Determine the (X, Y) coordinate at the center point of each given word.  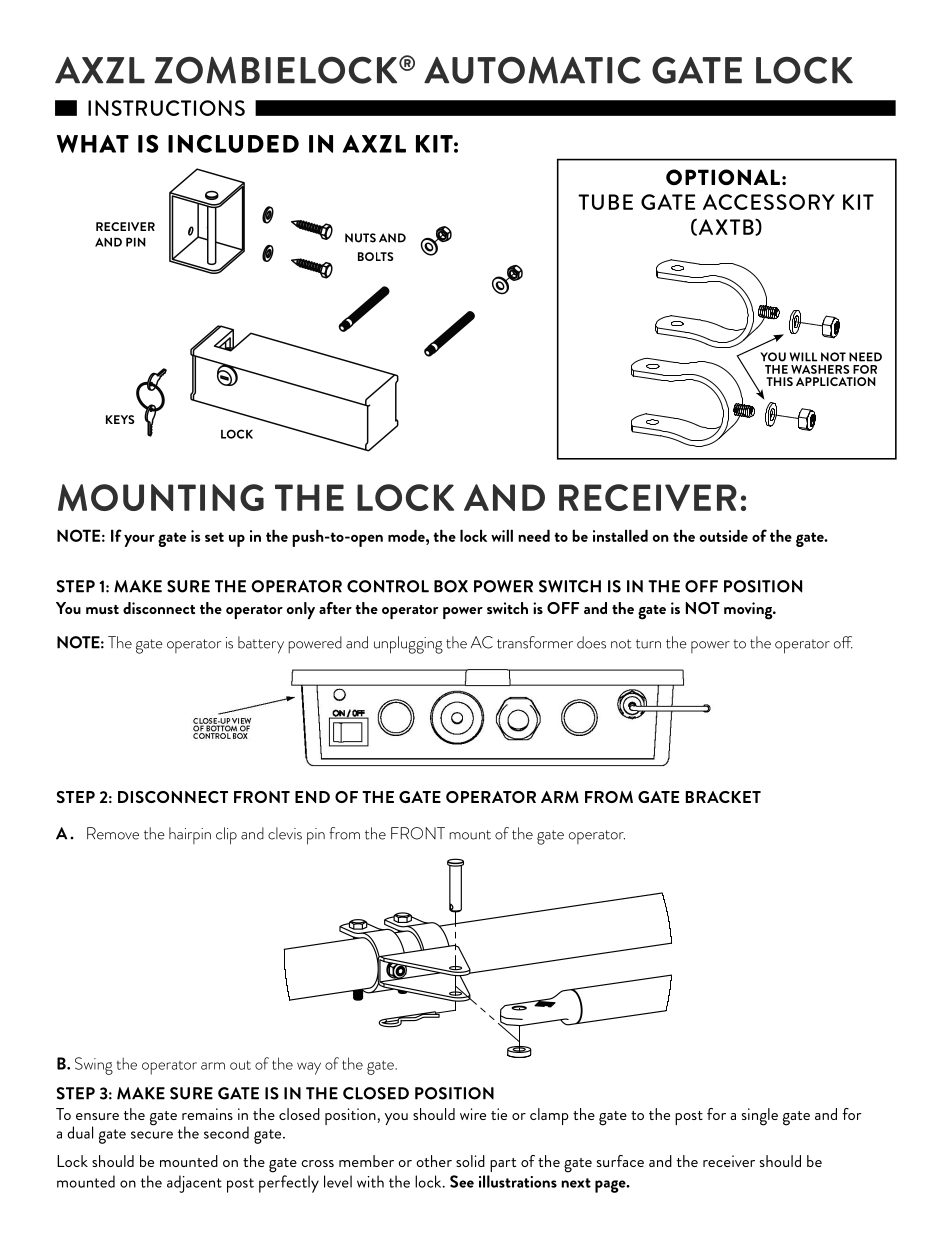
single (760, 1117)
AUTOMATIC (532, 70)
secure (152, 1135)
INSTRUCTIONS (166, 108)
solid (470, 1161)
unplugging (408, 645)
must (102, 609)
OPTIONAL (723, 177)
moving (749, 611)
